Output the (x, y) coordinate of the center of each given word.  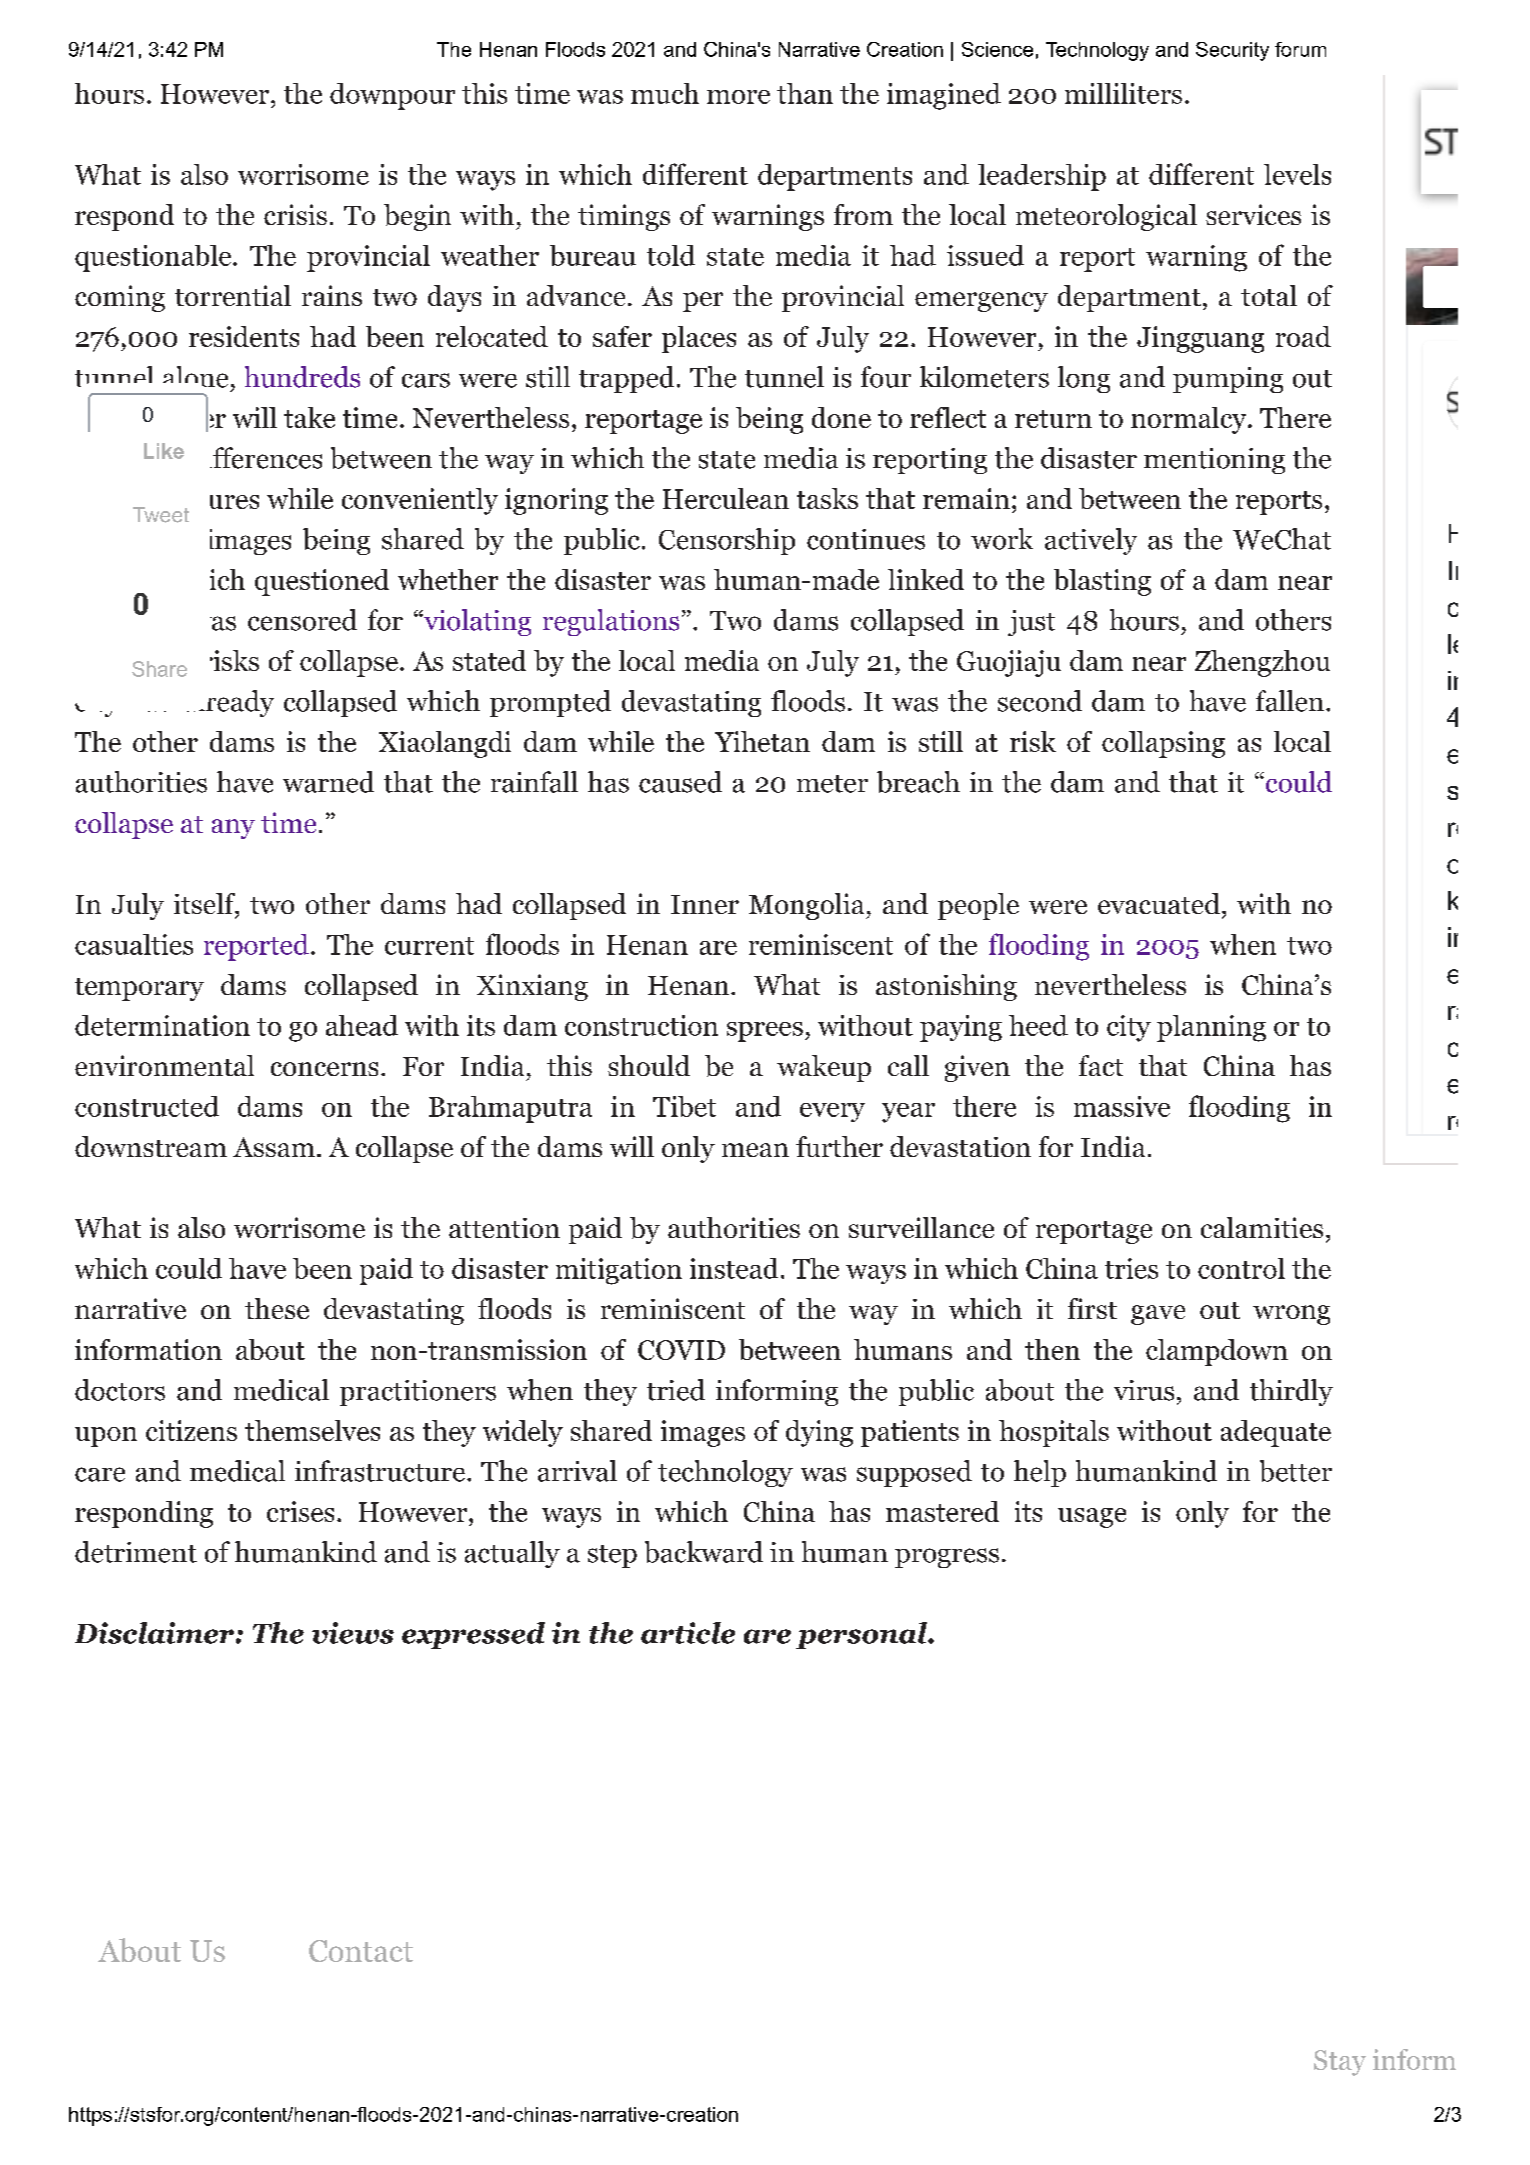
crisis (295, 214)
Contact (361, 1951)
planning (1211, 1028)
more (738, 97)
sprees (765, 1032)
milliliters (1123, 93)
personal (862, 1635)
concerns (324, 1069)
